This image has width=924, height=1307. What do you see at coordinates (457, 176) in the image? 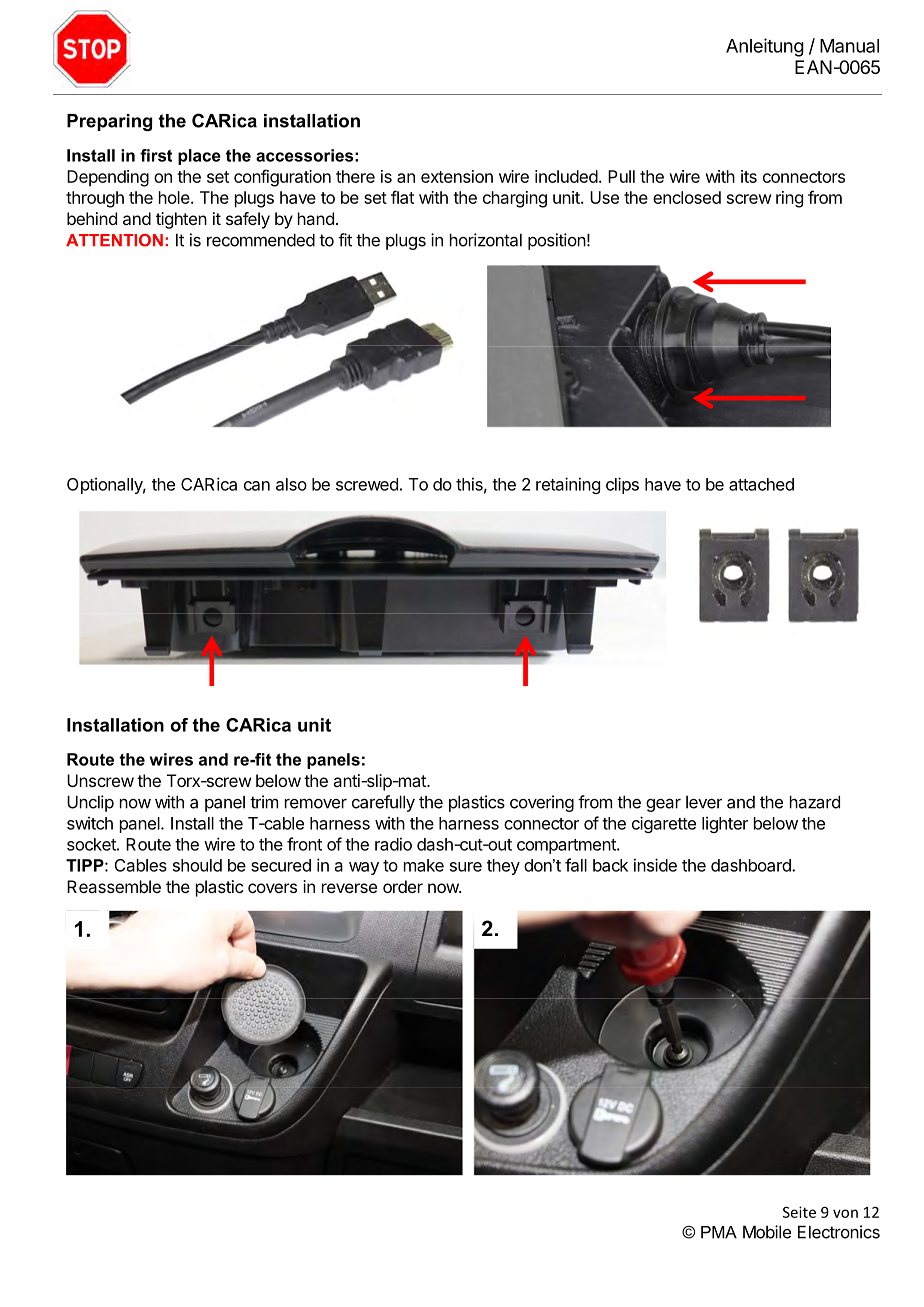
I see `extension` at bounding box center [457, 176].
